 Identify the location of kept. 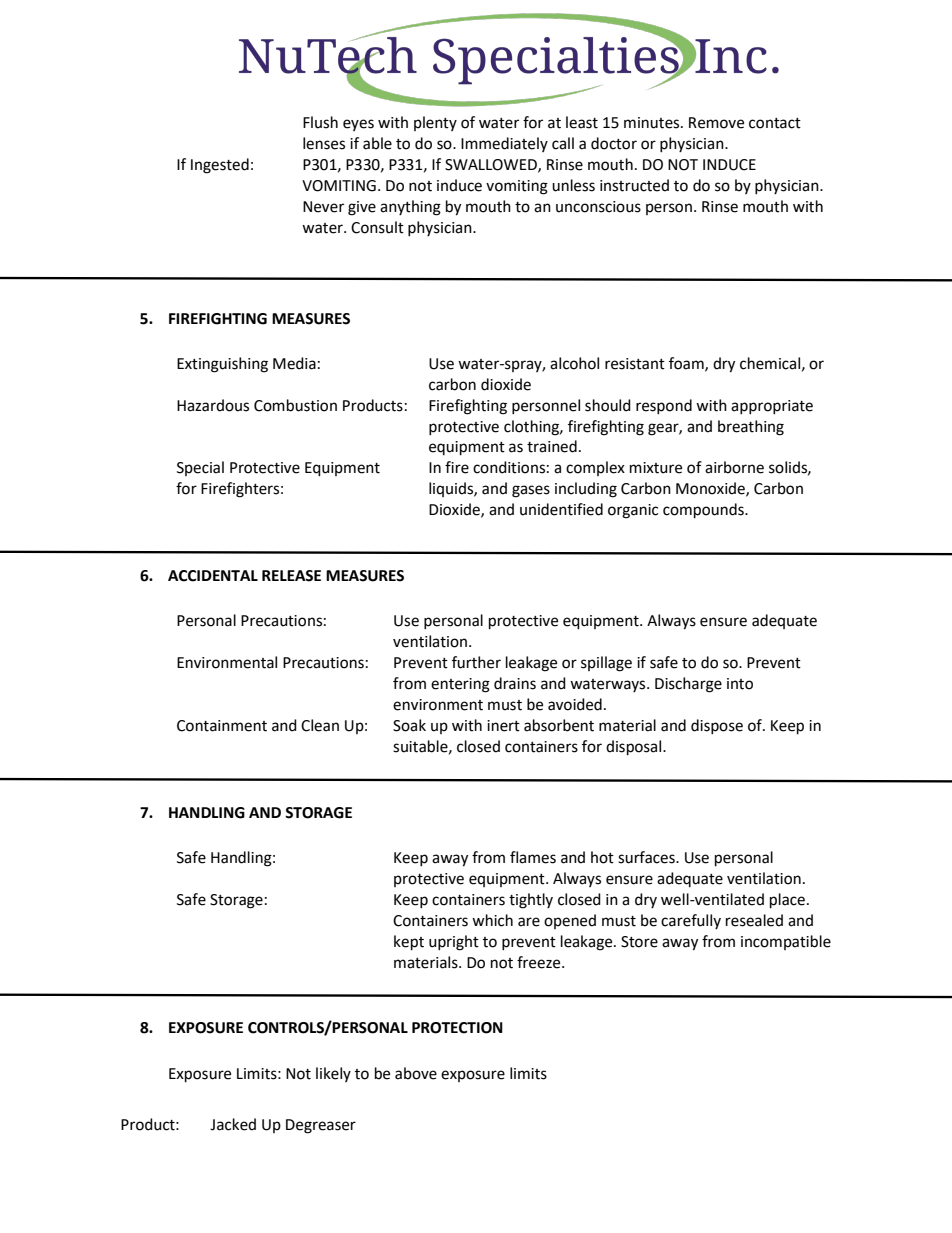
(409, 943).
